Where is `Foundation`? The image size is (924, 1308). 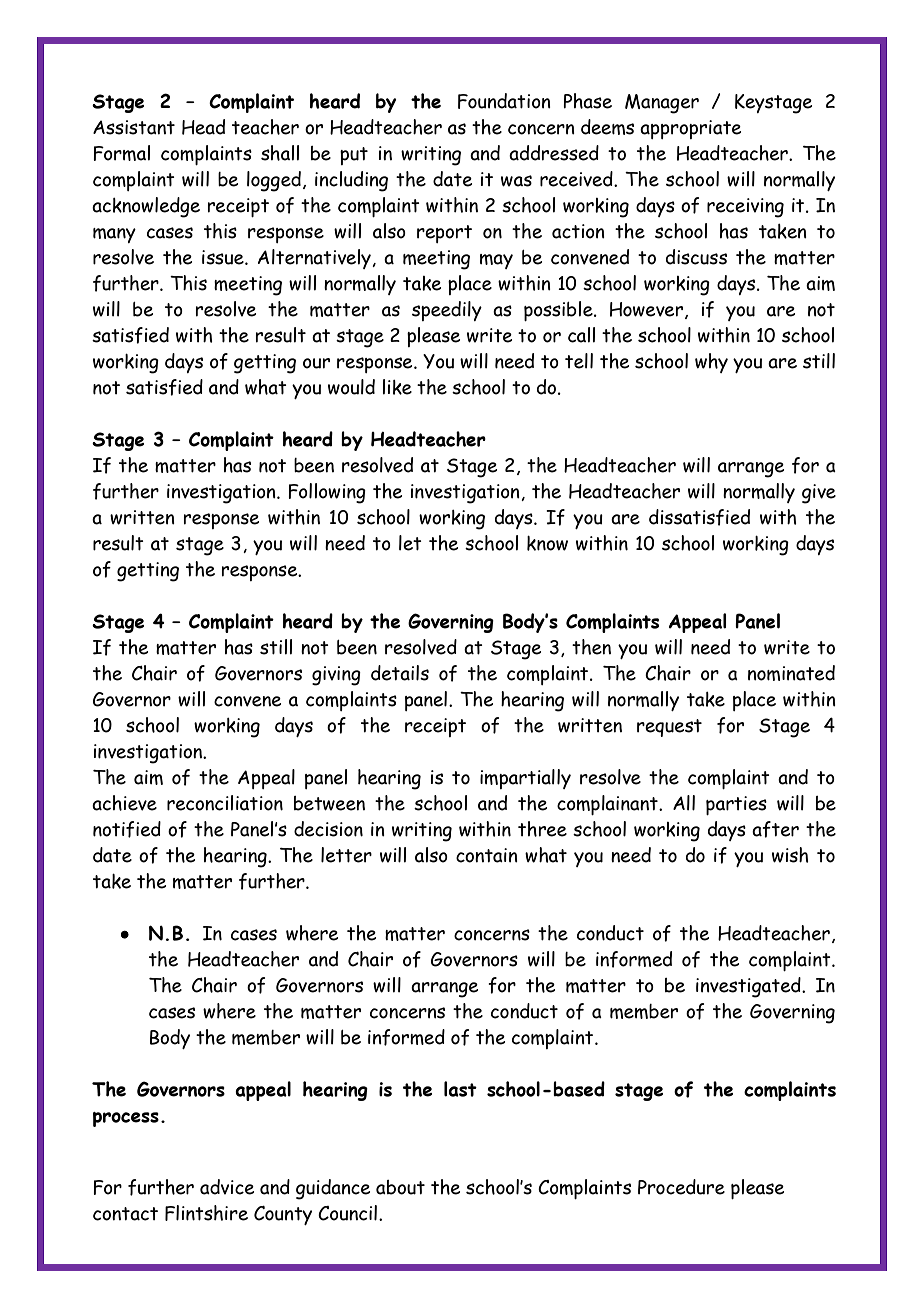
Foundation is located at coordinates (504, 101).
